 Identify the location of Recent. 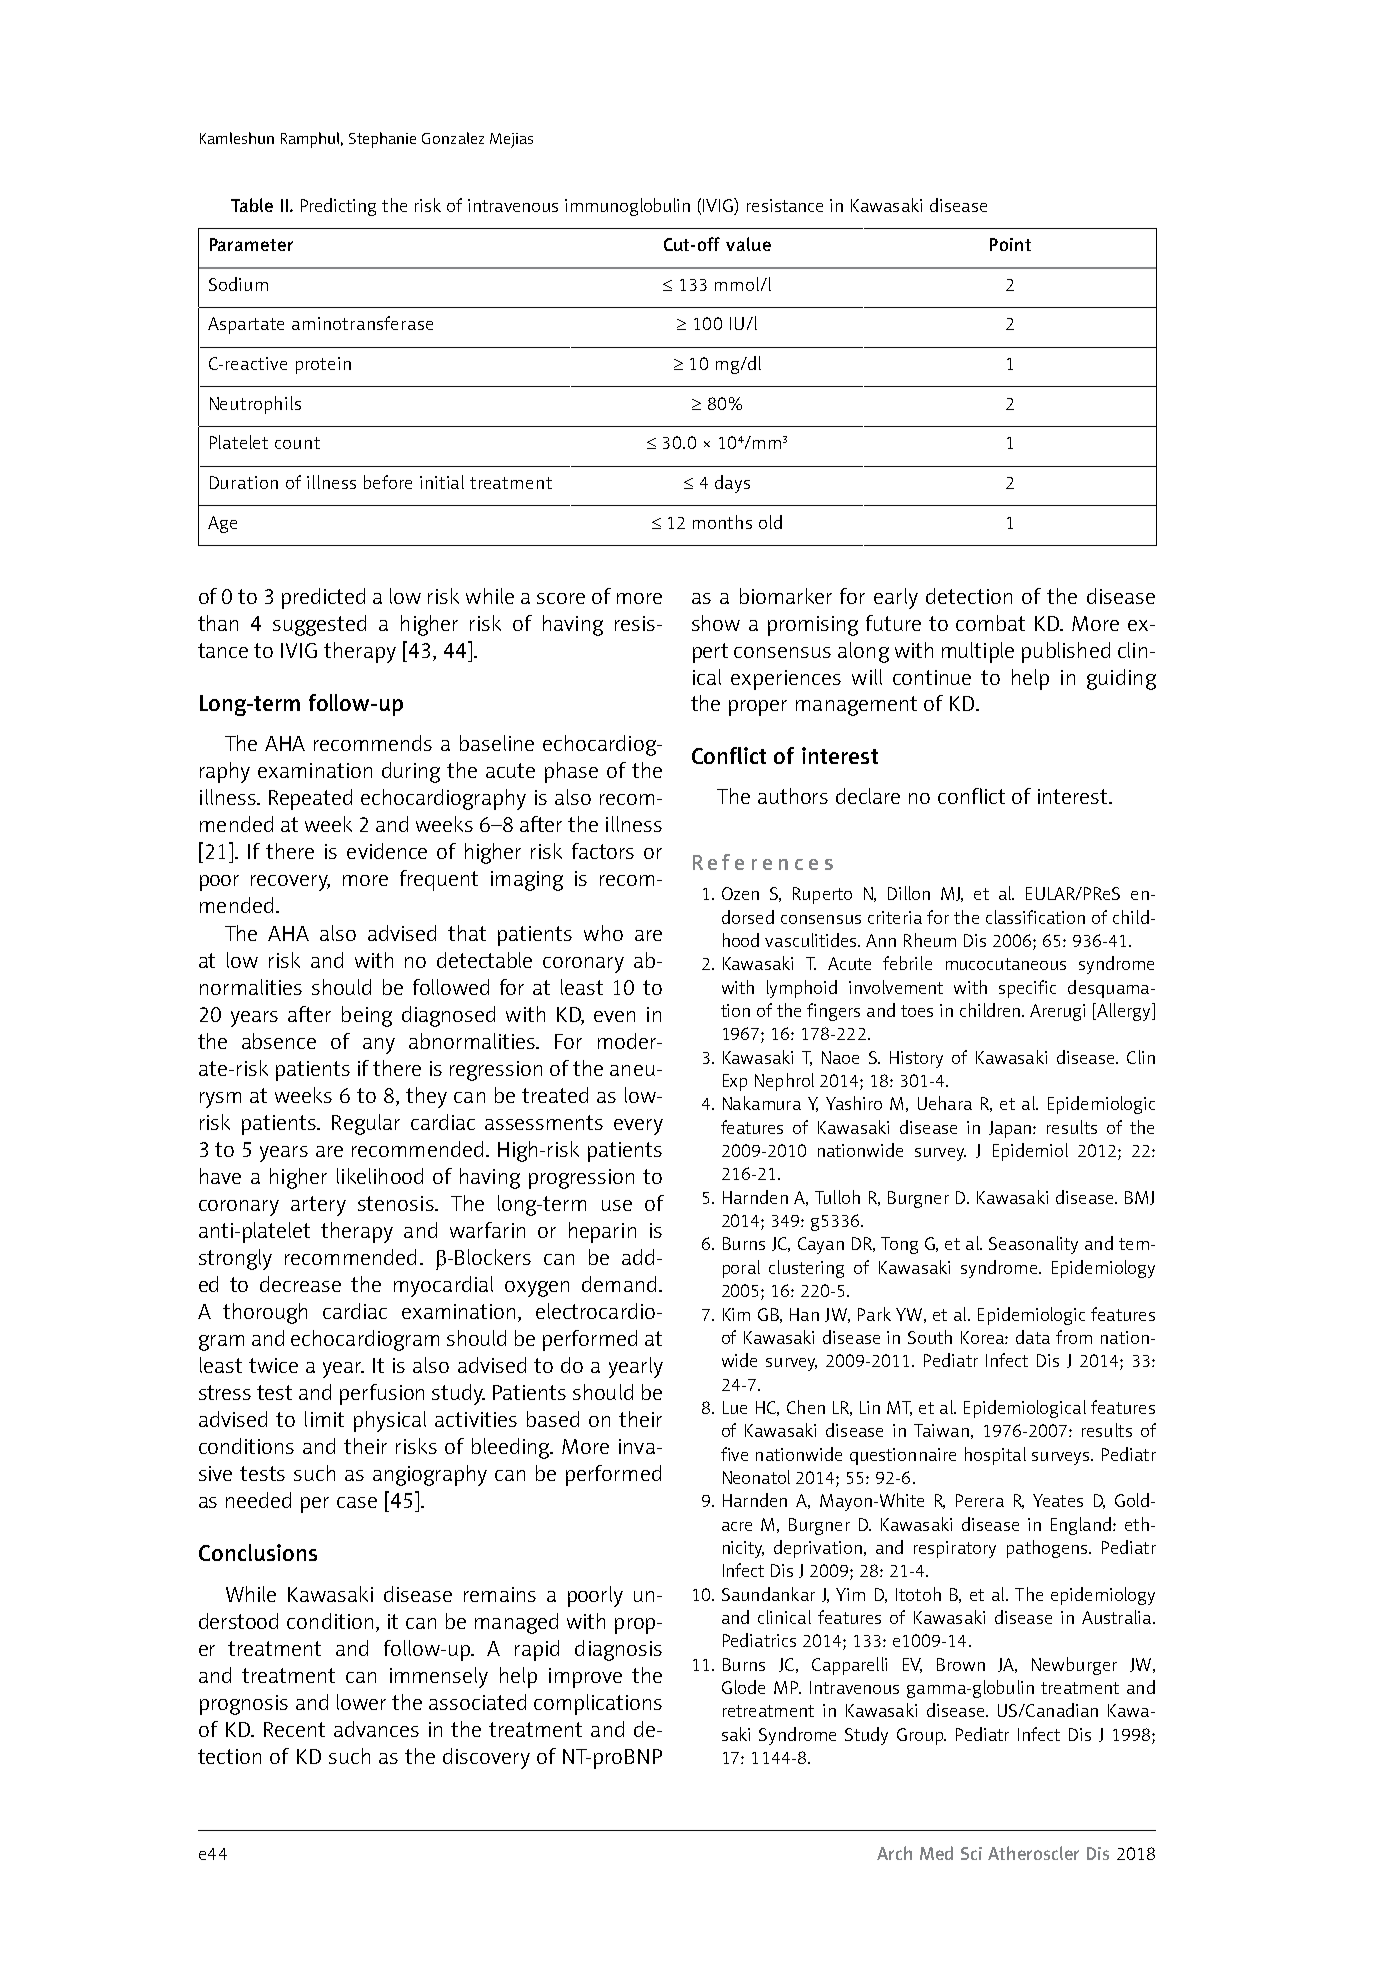
(294, 1729).
